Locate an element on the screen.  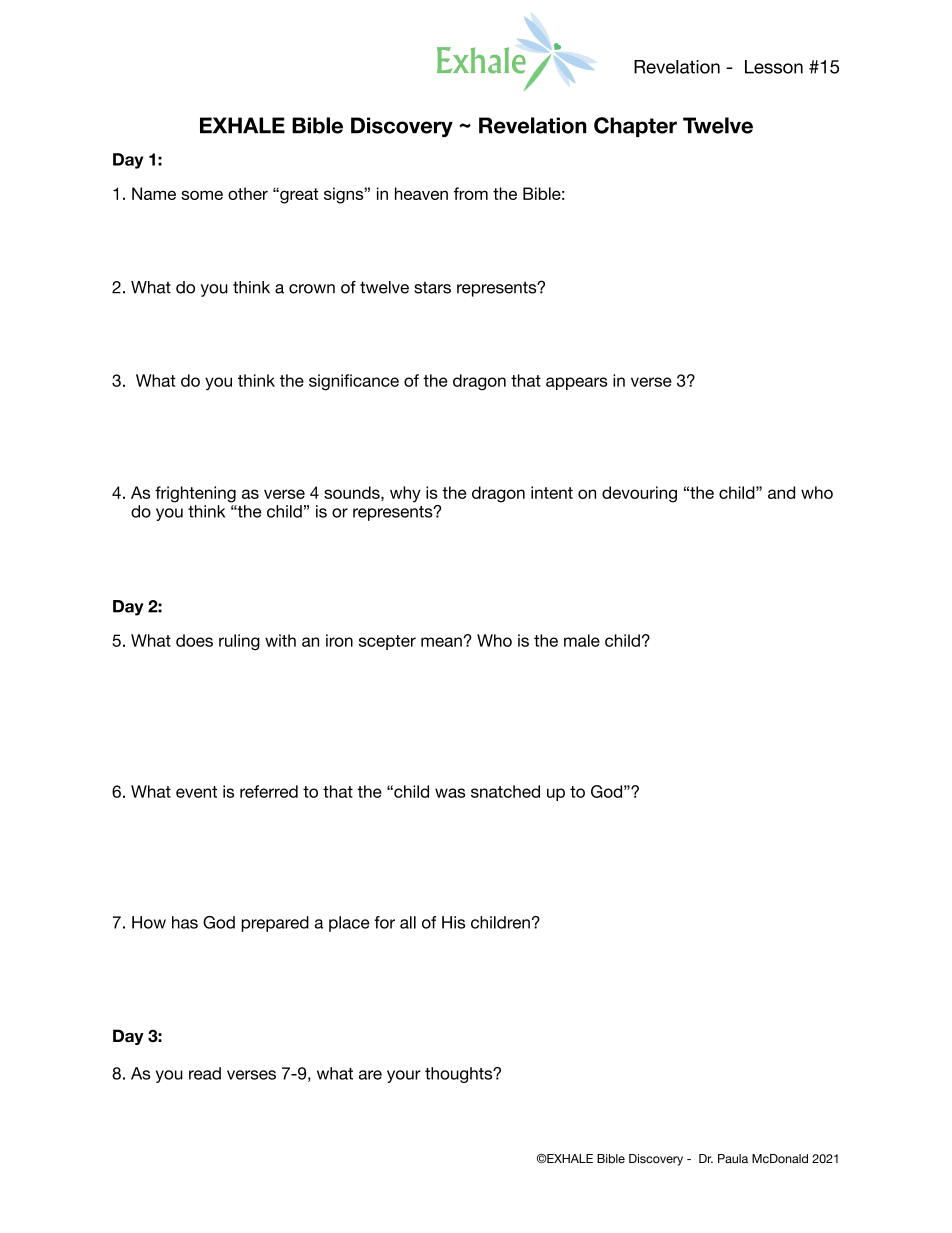
was is located at coordinates (450, 793).
